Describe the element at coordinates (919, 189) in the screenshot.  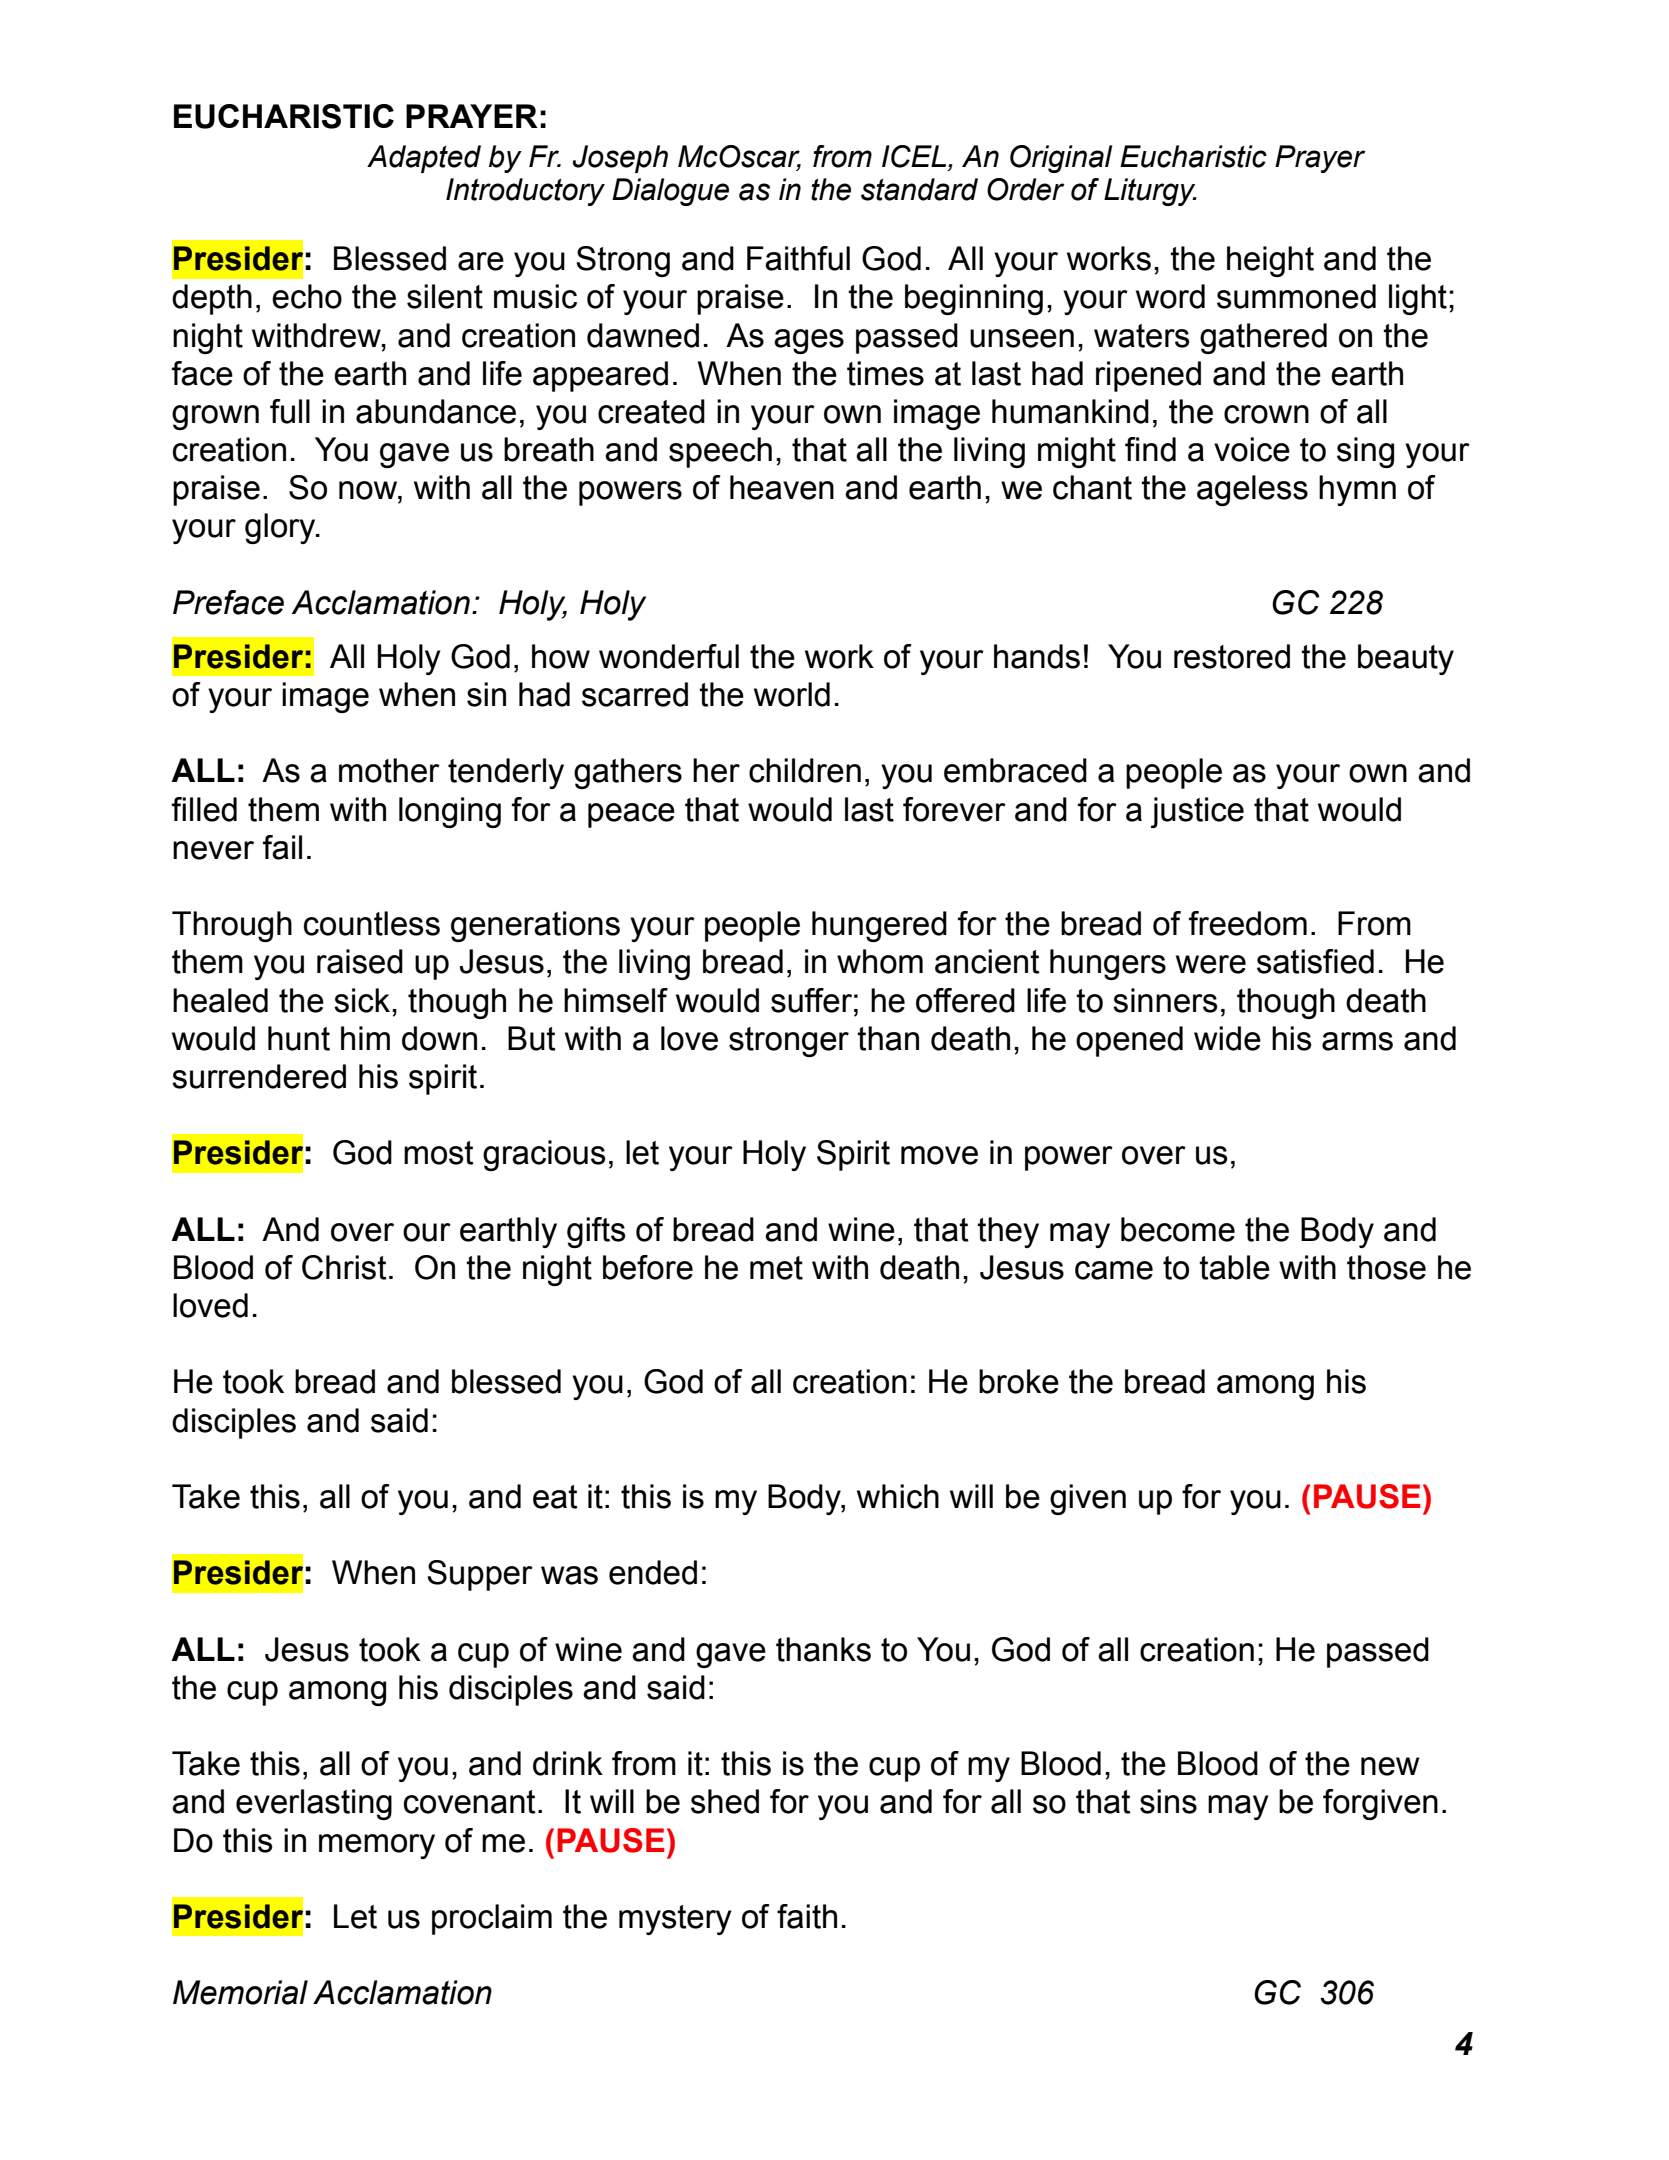
I see `standard` at that location.
